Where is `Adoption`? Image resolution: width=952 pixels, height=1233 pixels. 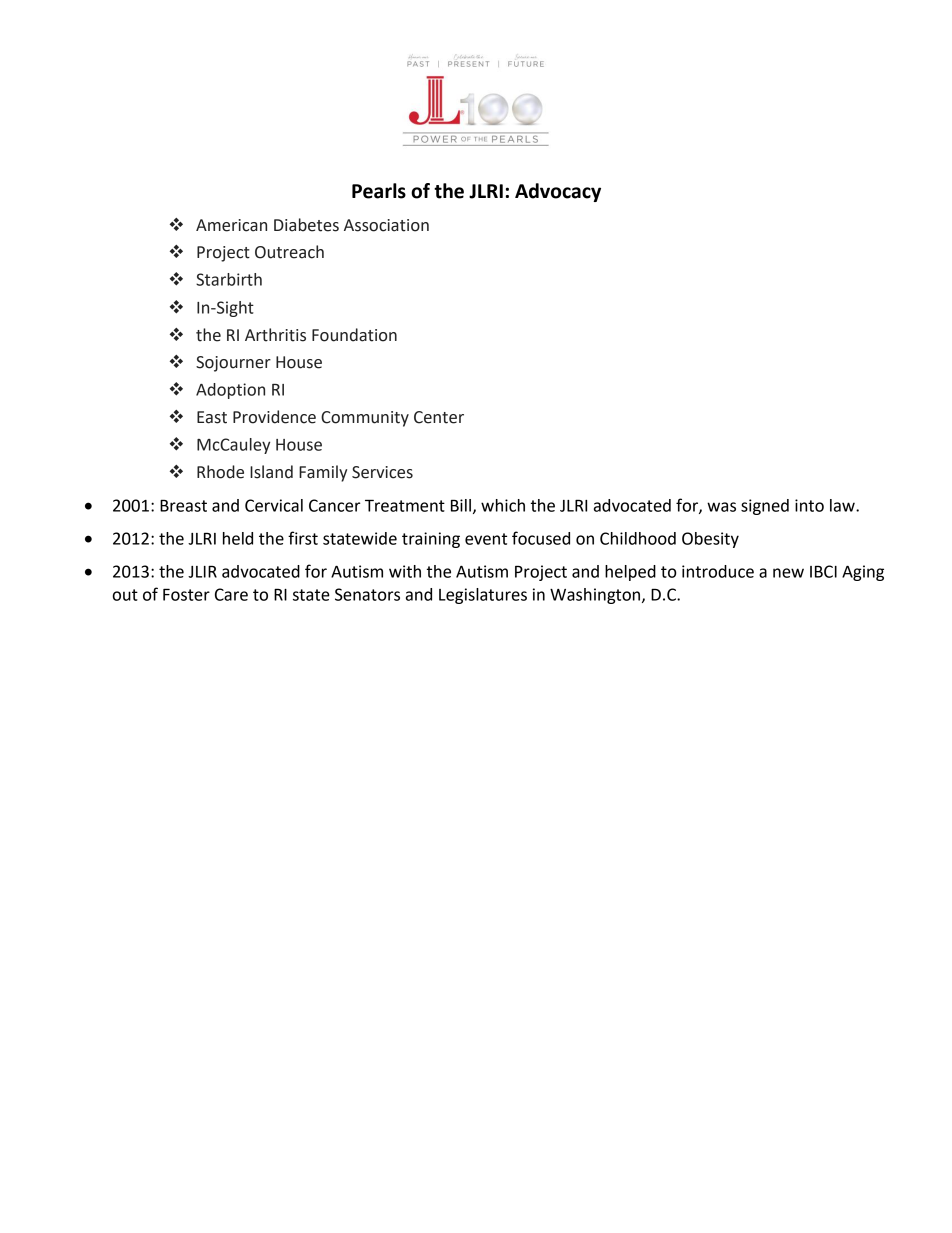 Adoption is located at coordinates (230, 391).
